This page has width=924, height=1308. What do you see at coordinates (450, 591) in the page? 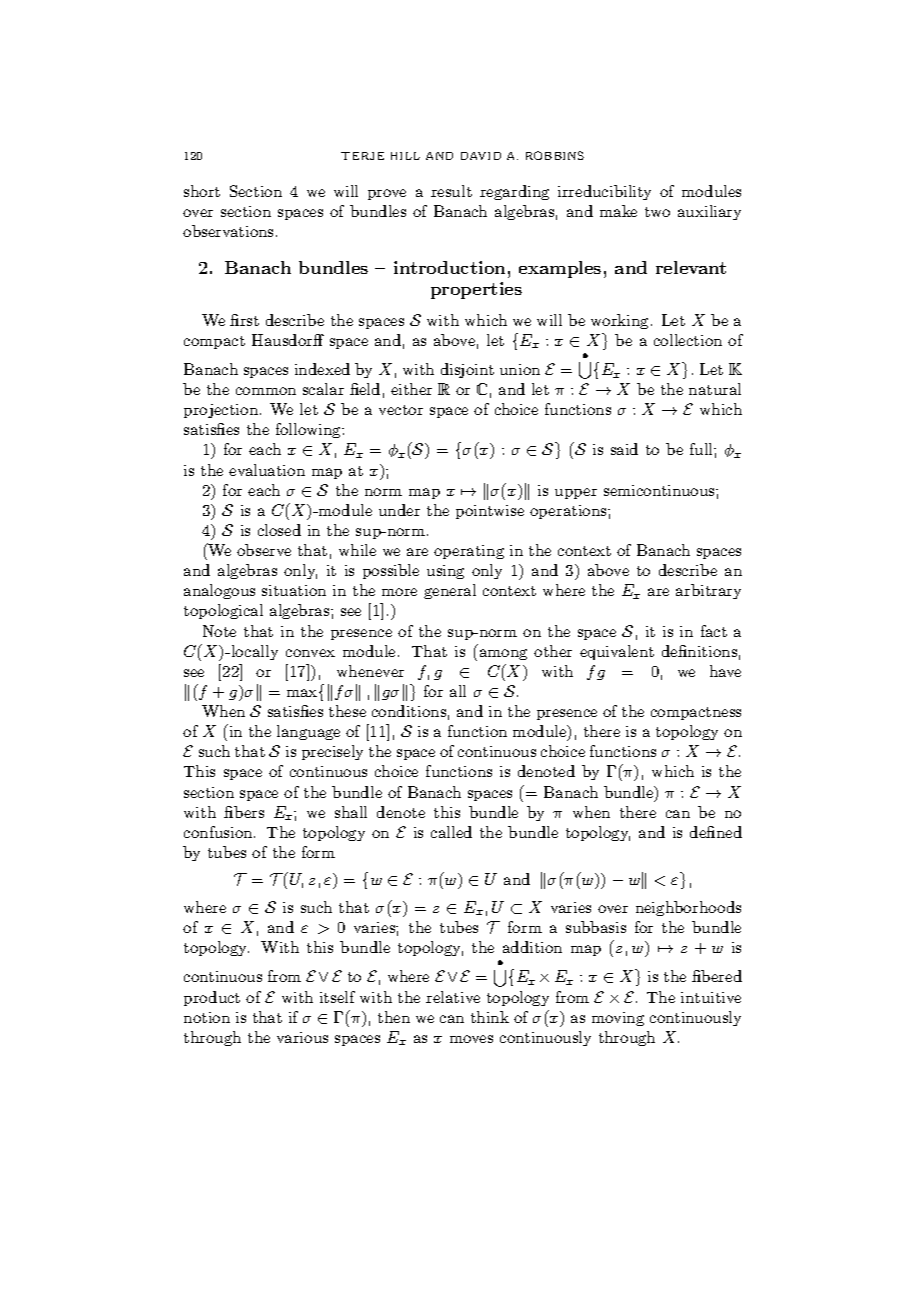
I see `general` at bounding box center [450, 591].
